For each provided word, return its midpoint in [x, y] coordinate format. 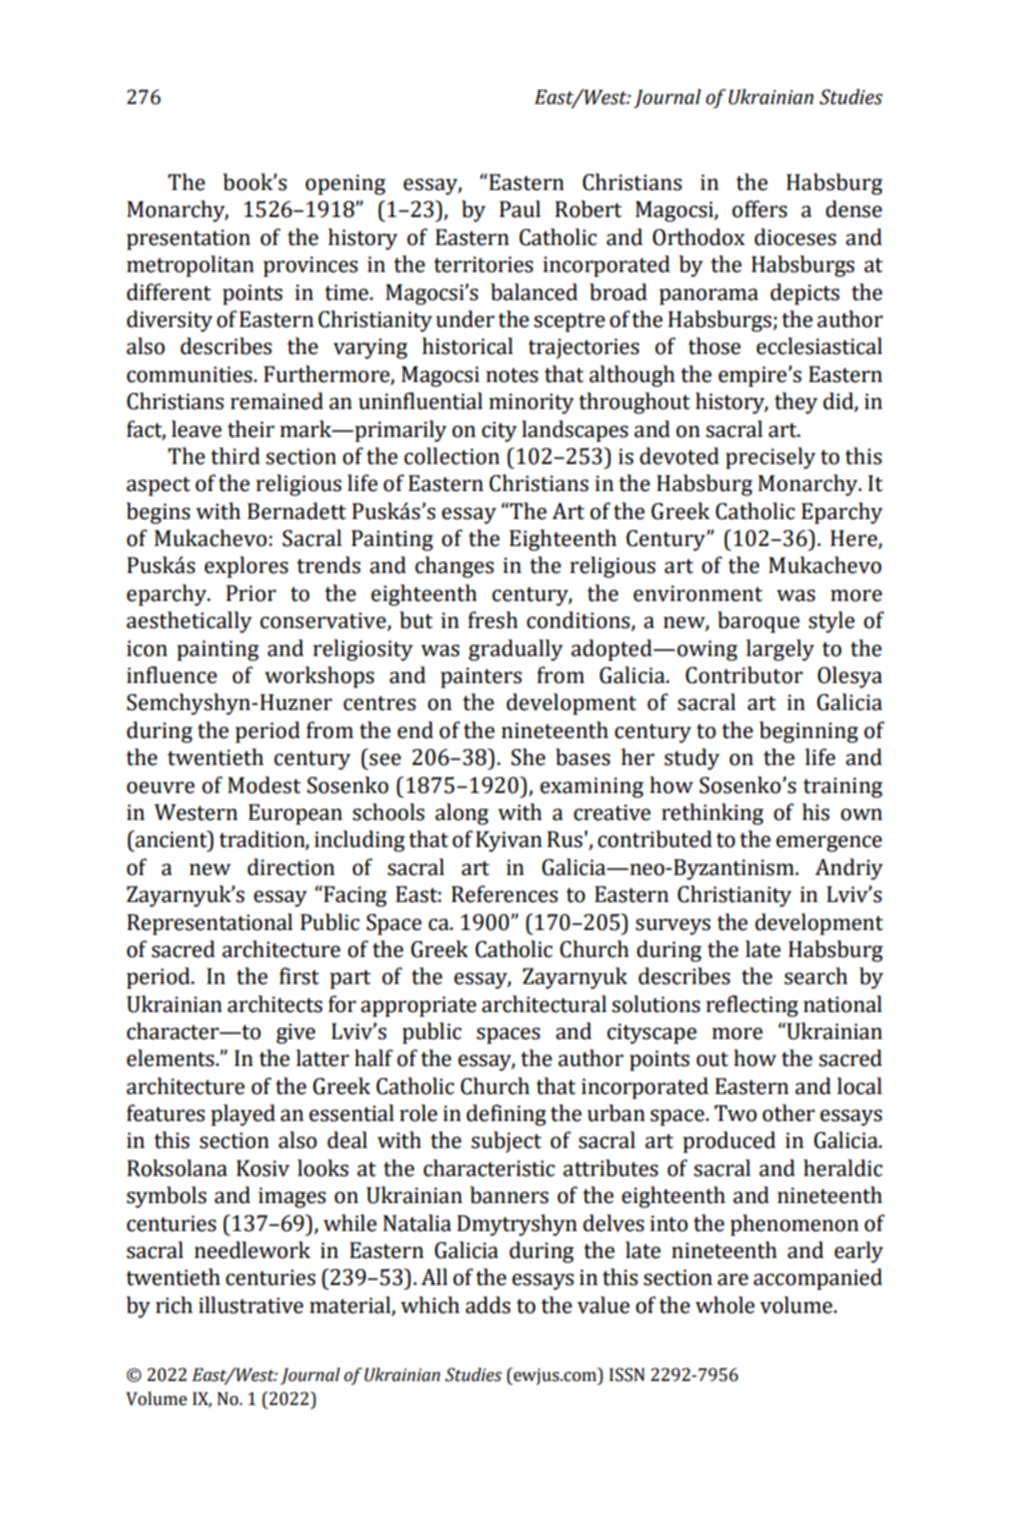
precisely [771, 458]
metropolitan [190, 266]
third [235, 456]
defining [506, 1115]
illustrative [251, 1305]
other [788, 1113]
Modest [264, 785]
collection [452, 456]
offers [759, 209]
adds [488, 1305]
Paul [520, 209]
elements [172, 1058]
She [528, 757]
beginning [809, 732]
